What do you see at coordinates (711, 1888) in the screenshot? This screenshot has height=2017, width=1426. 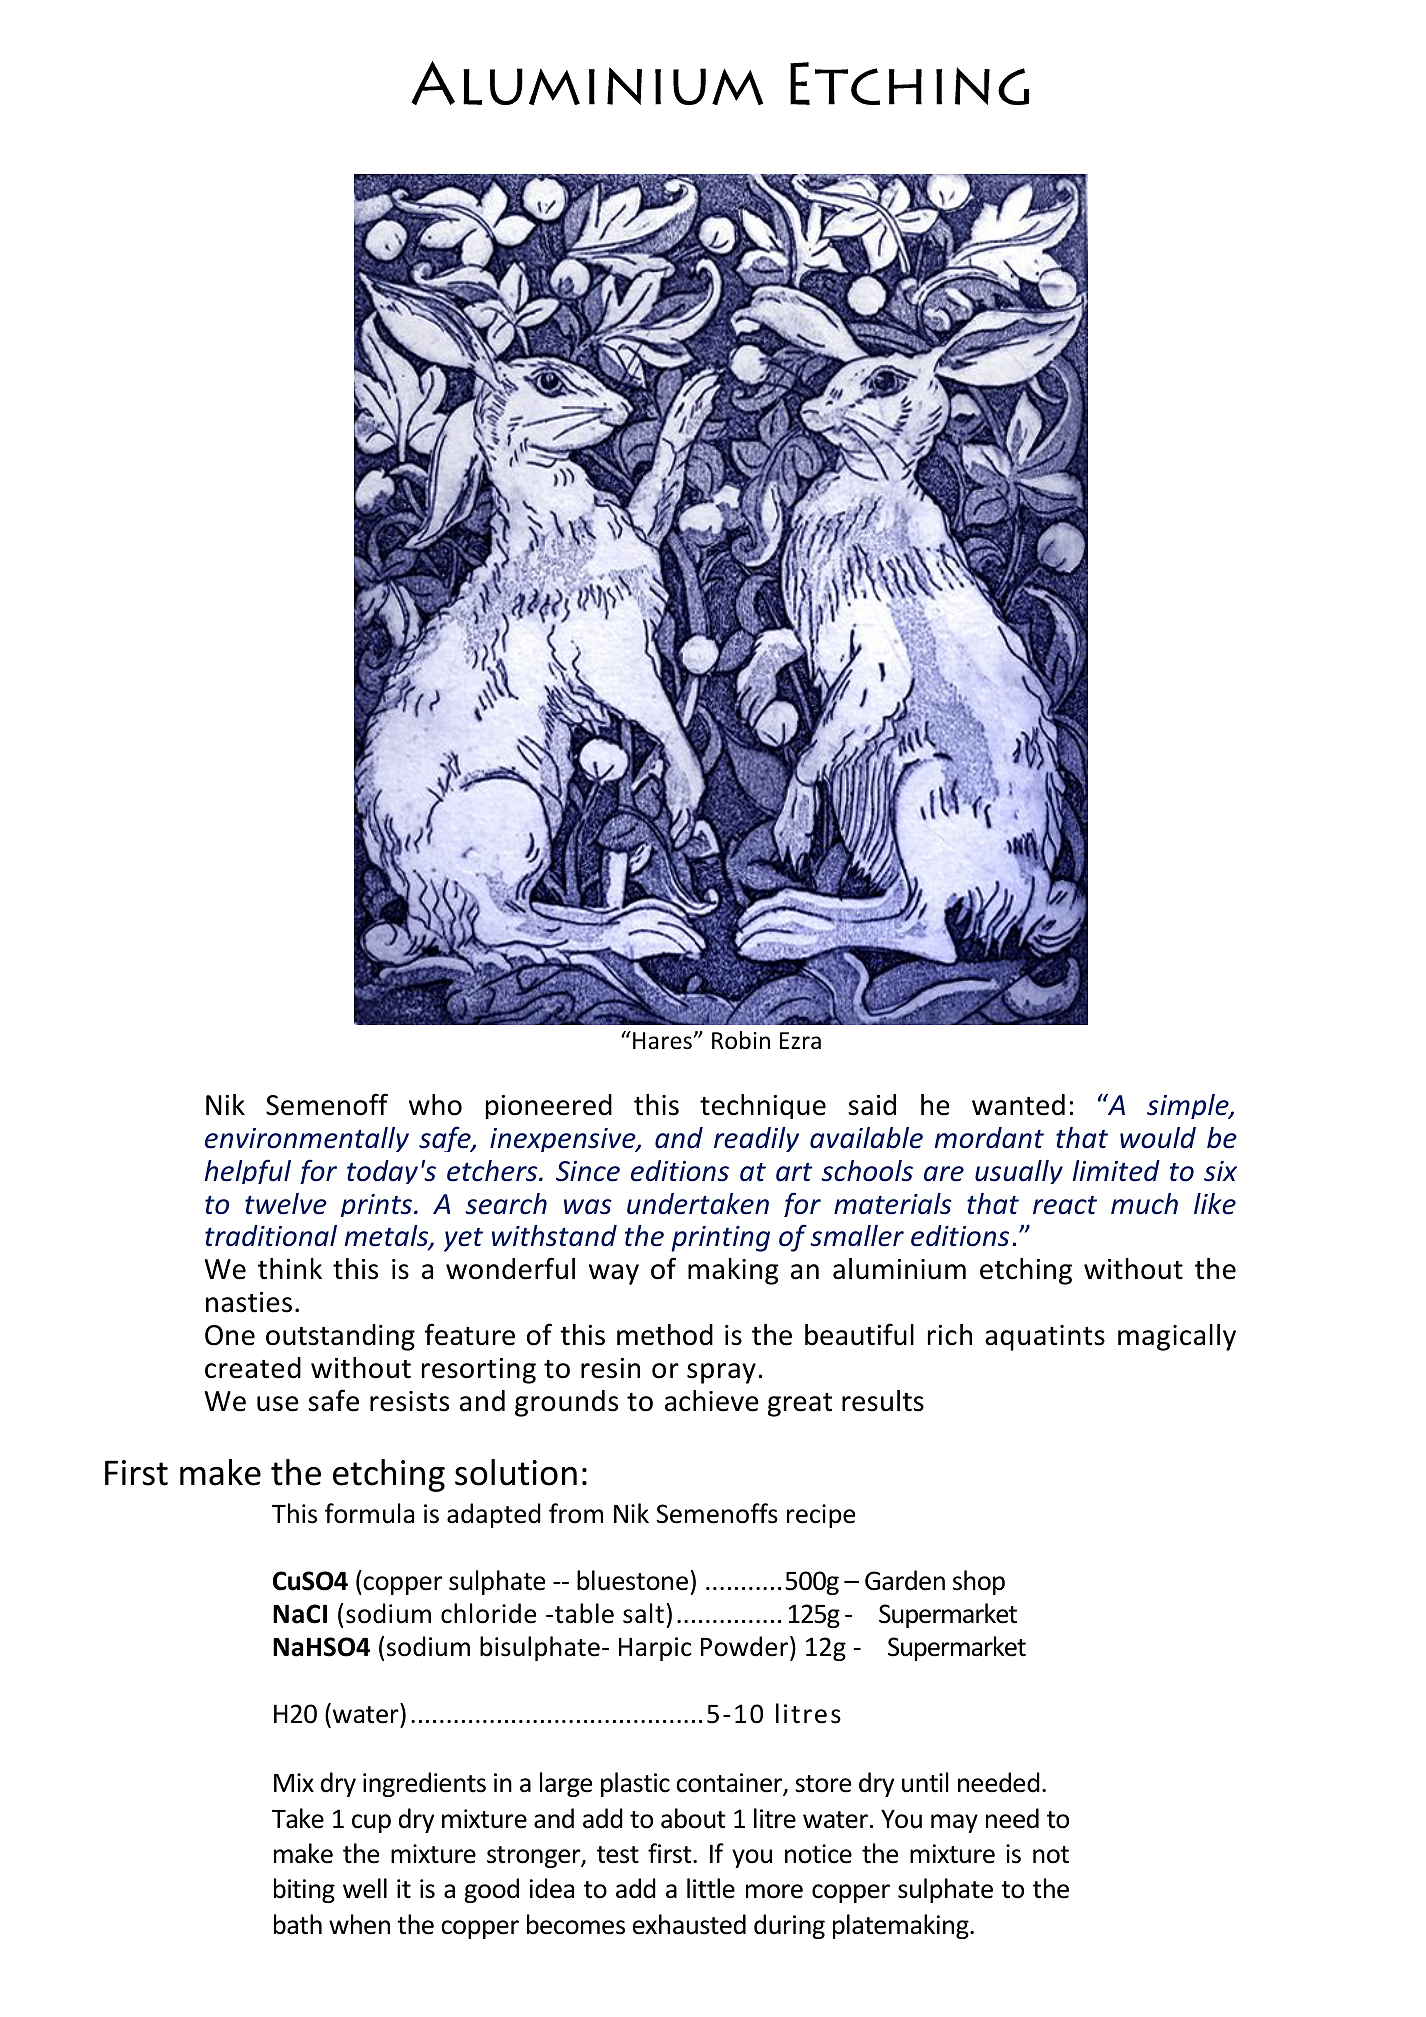 I see `little` at bounding box center [711, 1888].
